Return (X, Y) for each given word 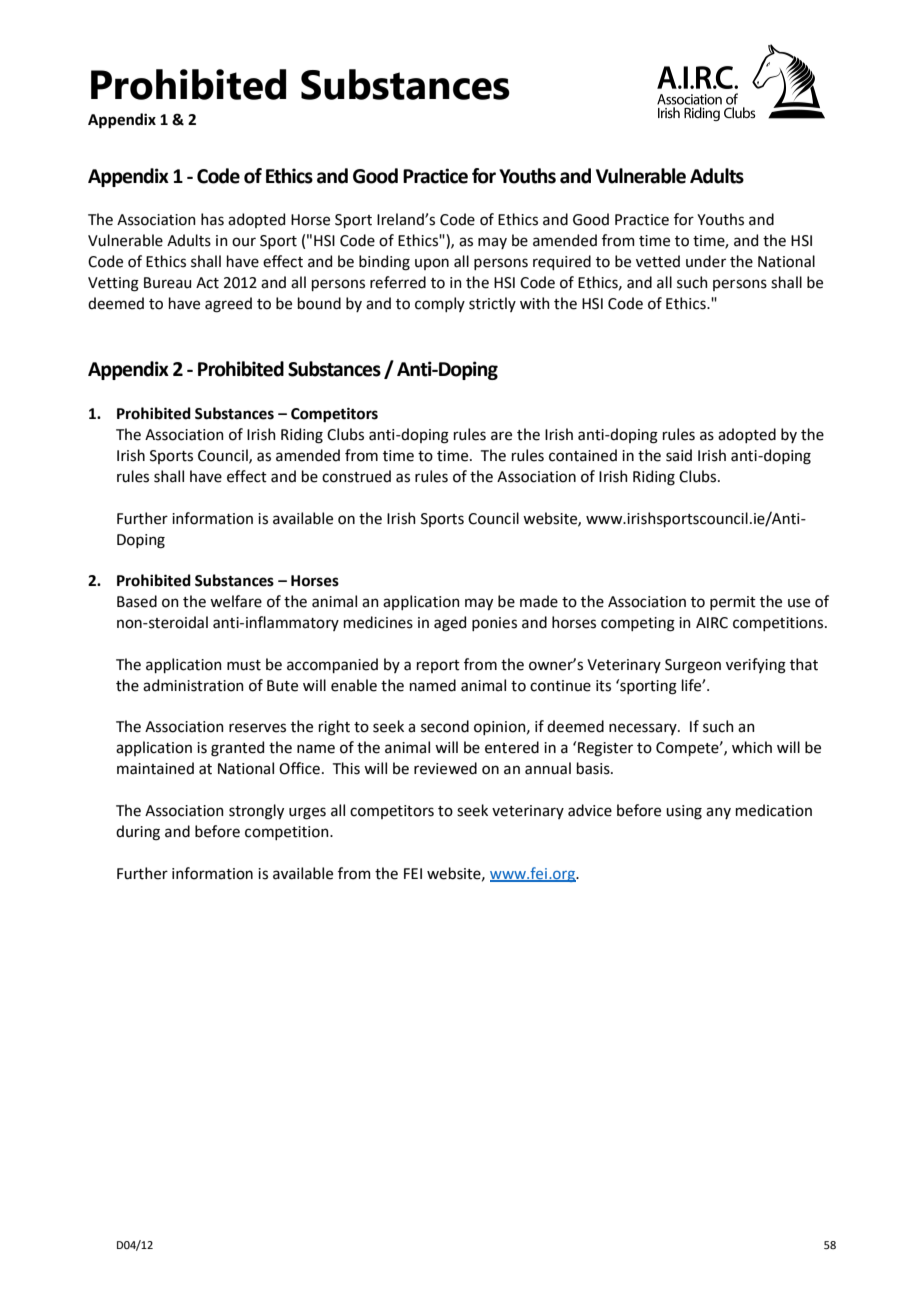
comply (440, 304)
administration (193, 685)
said (679, 455)
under (706, 261)
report (438, 666)
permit (733, 603)
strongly (256, 812)
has (212, 219)
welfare (236, 601)
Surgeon (693, 666)
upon (432, 264)
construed (356, 476)
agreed (228, 305)
